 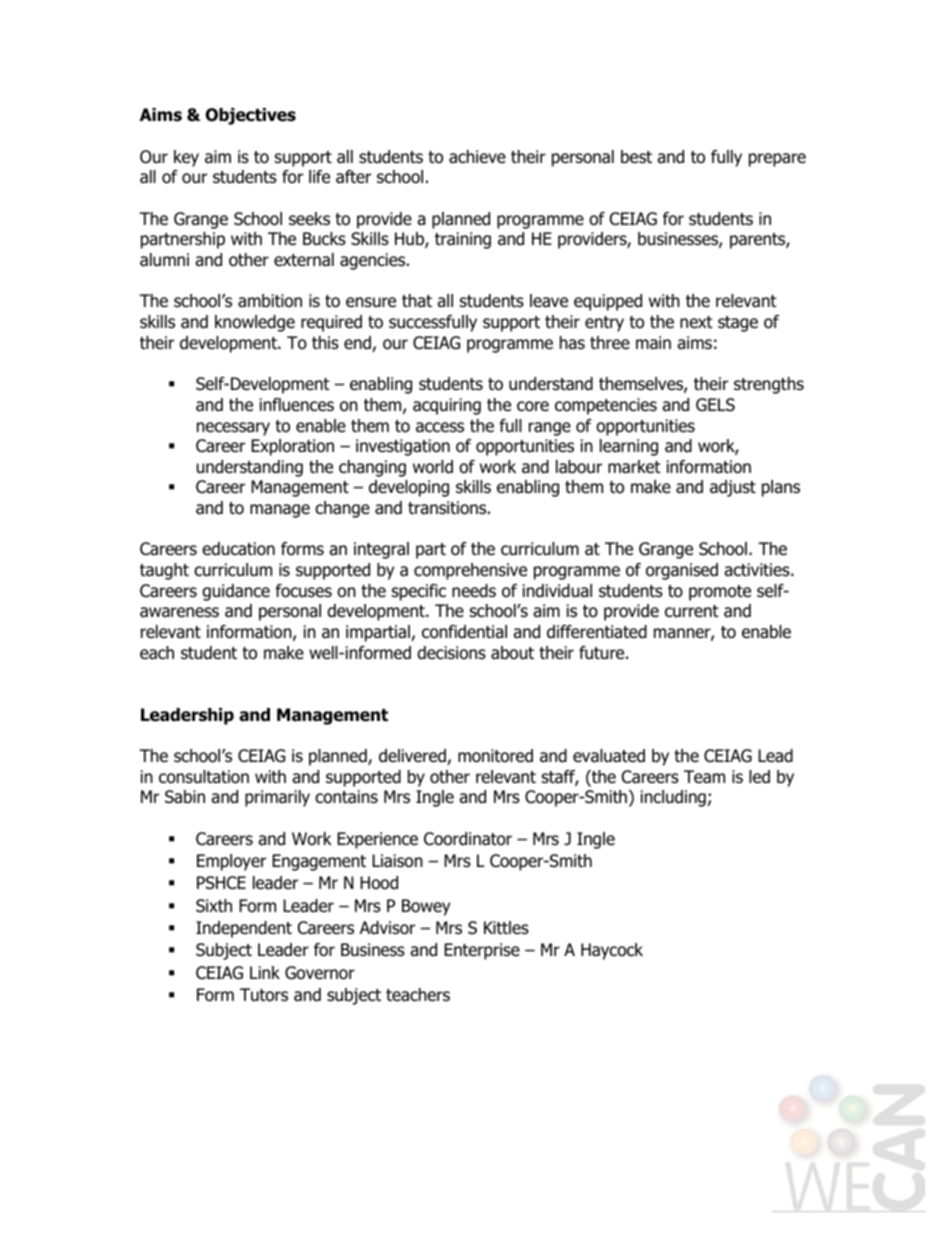 What do you see at coordinates (477, 157) in the document?
I see `achieve` at bounding box center [477, 157].
